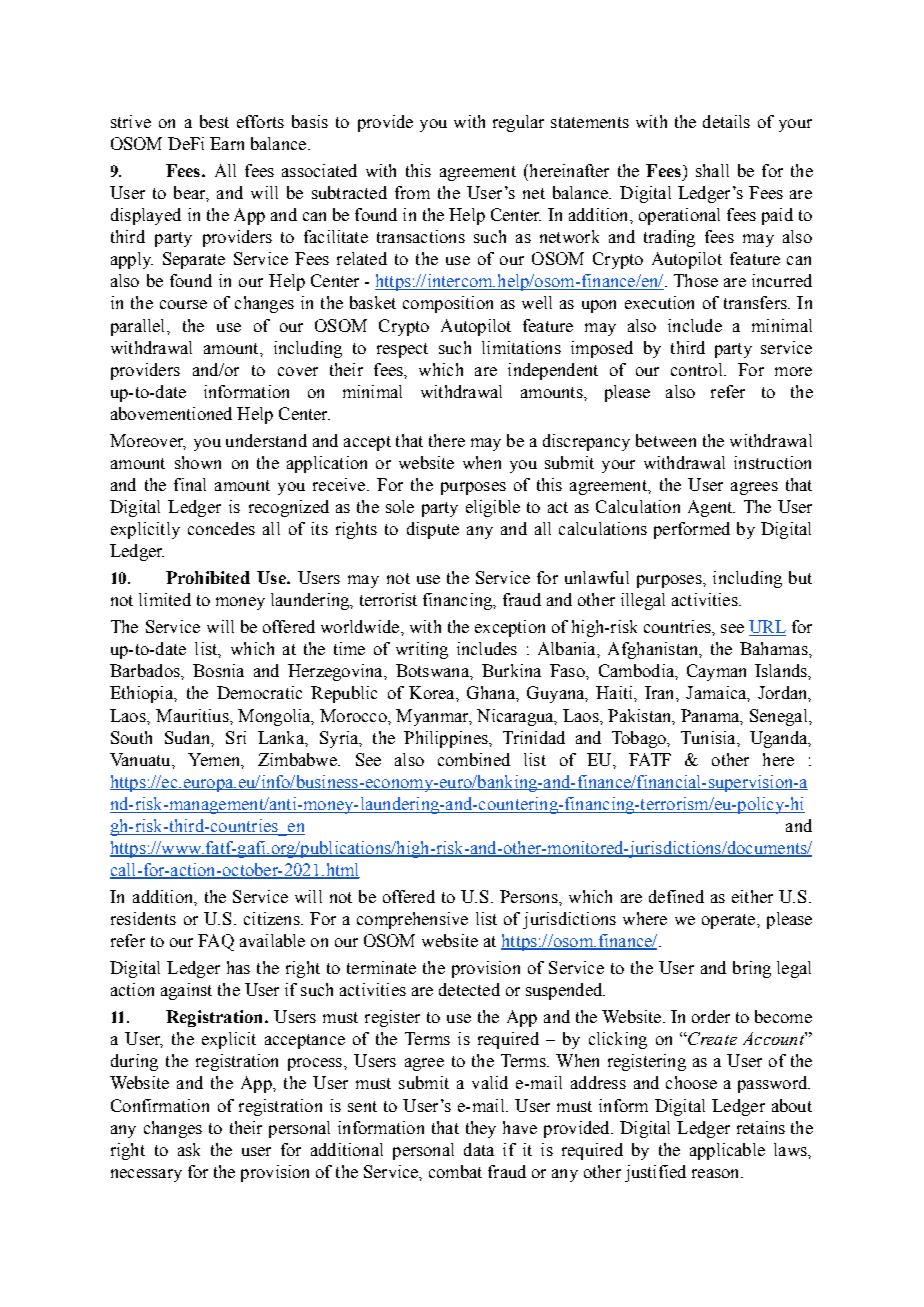 Image resolution: width=924 pixels, height=1307 pixels. Describe the element at coordinates (712, 170) in the image. I see `shall` at that location.
